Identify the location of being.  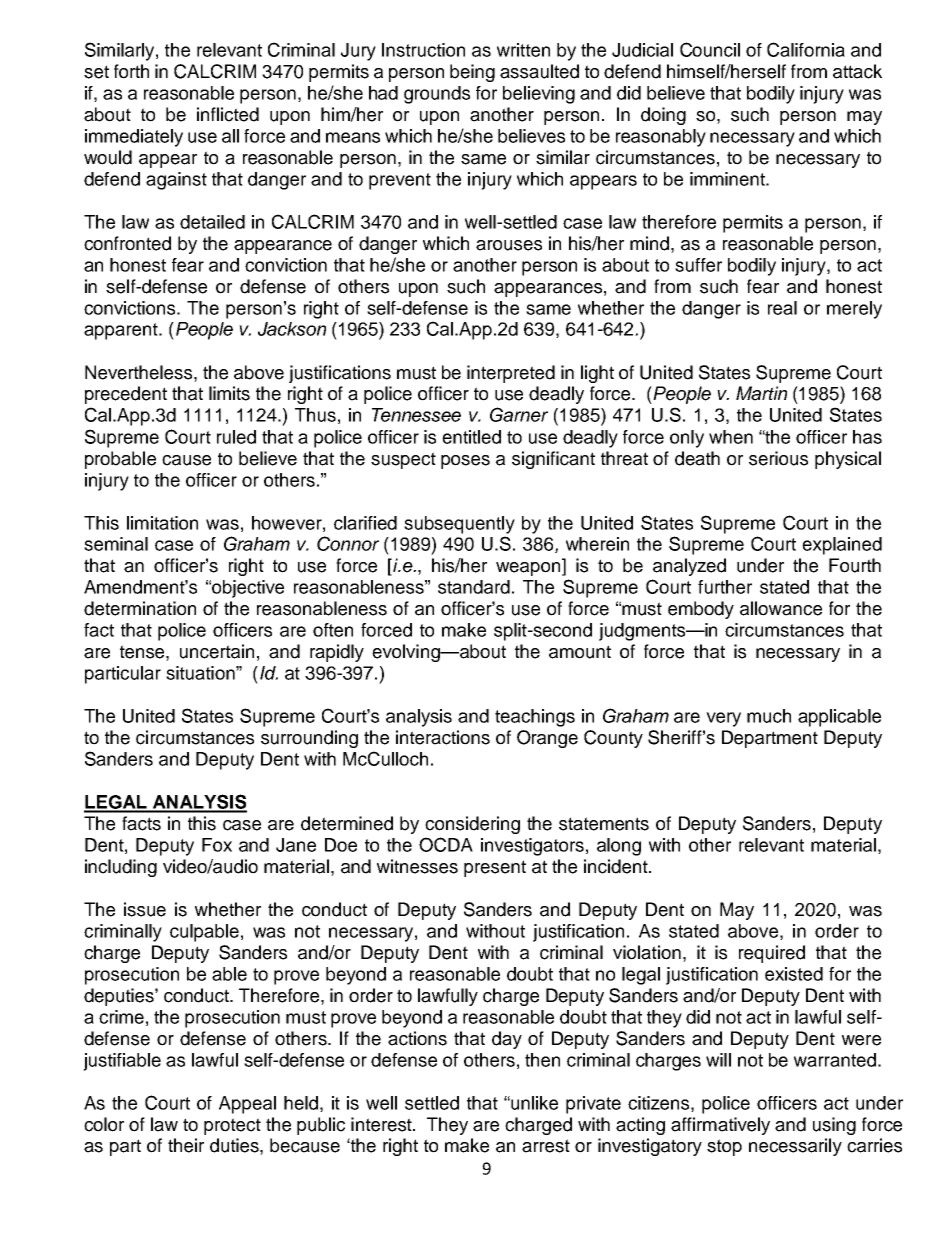
(472, 73).
